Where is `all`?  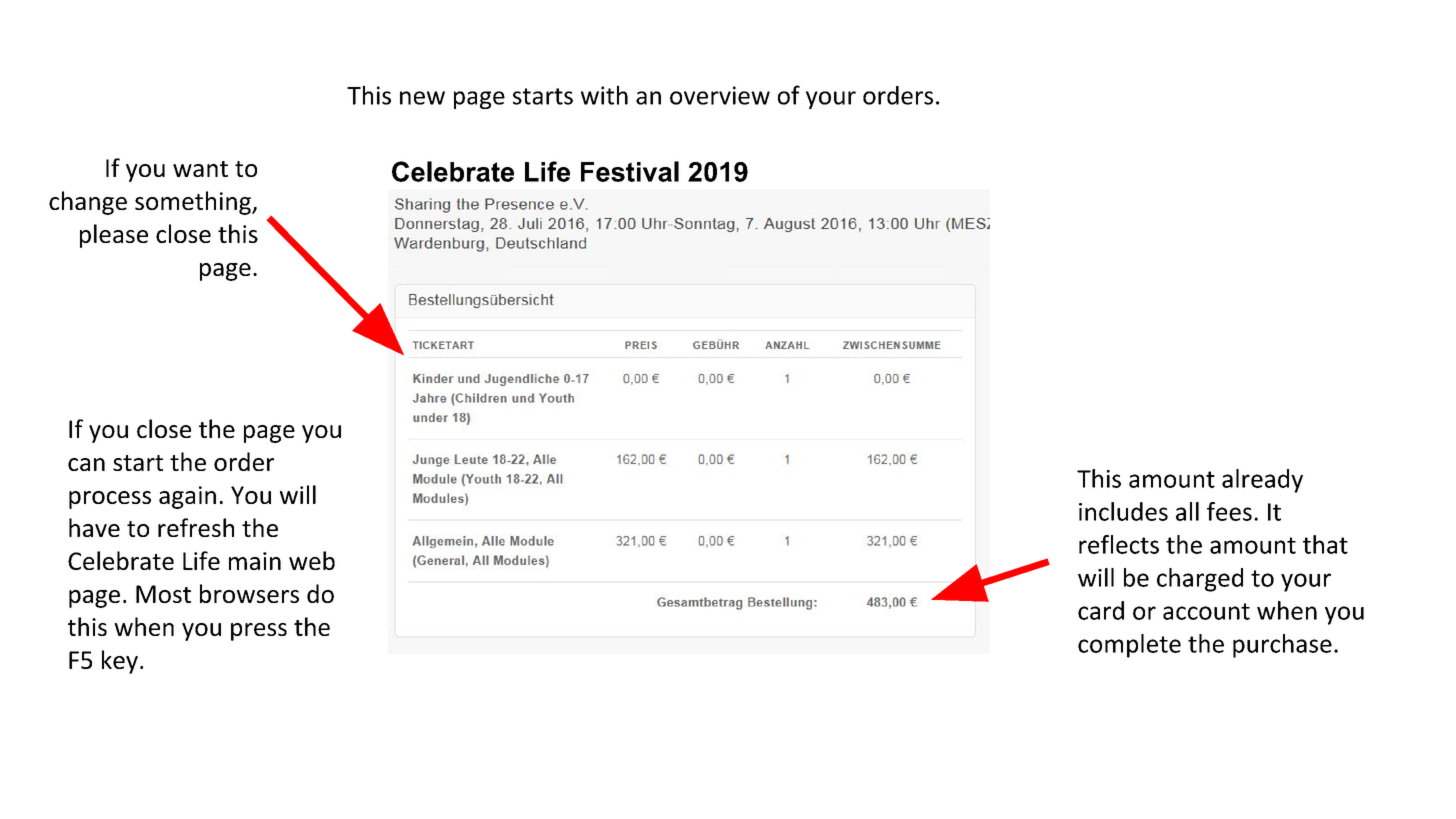 all is located at coordinates (1187, 511).
